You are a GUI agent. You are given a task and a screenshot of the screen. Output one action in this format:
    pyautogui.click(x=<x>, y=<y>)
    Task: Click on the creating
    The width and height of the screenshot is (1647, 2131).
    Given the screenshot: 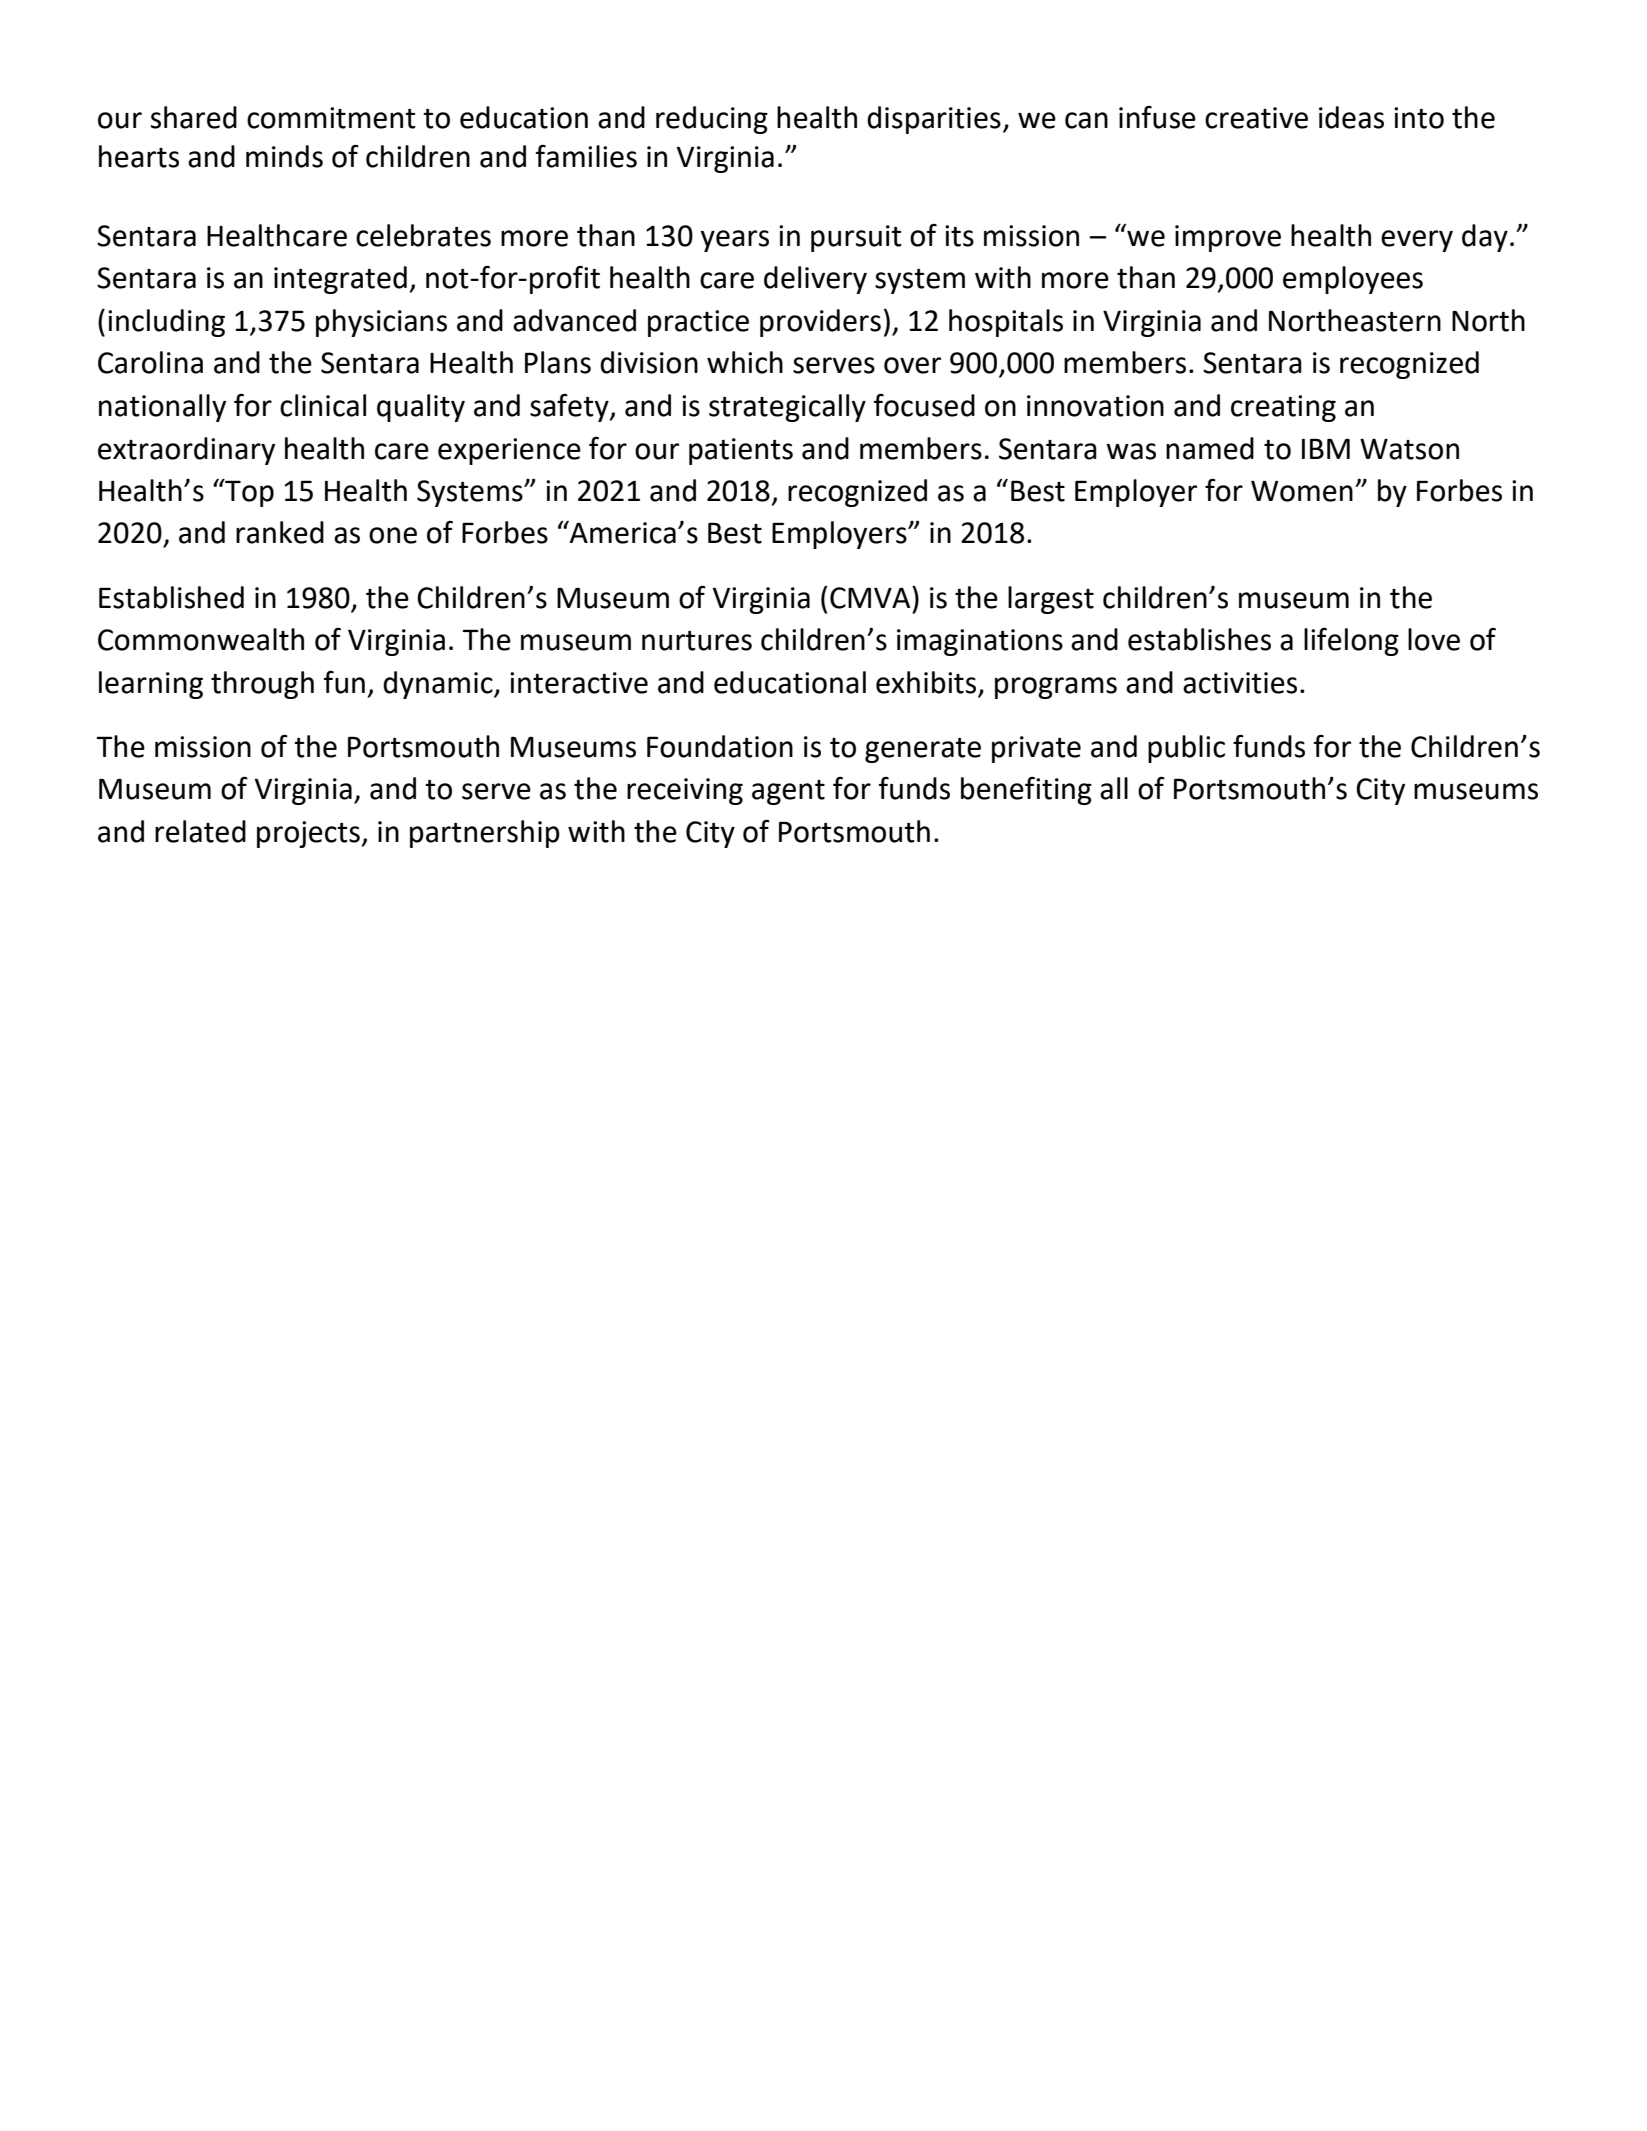 What is the action you would take?
    pyautogui.click(x=1283, y=408)
